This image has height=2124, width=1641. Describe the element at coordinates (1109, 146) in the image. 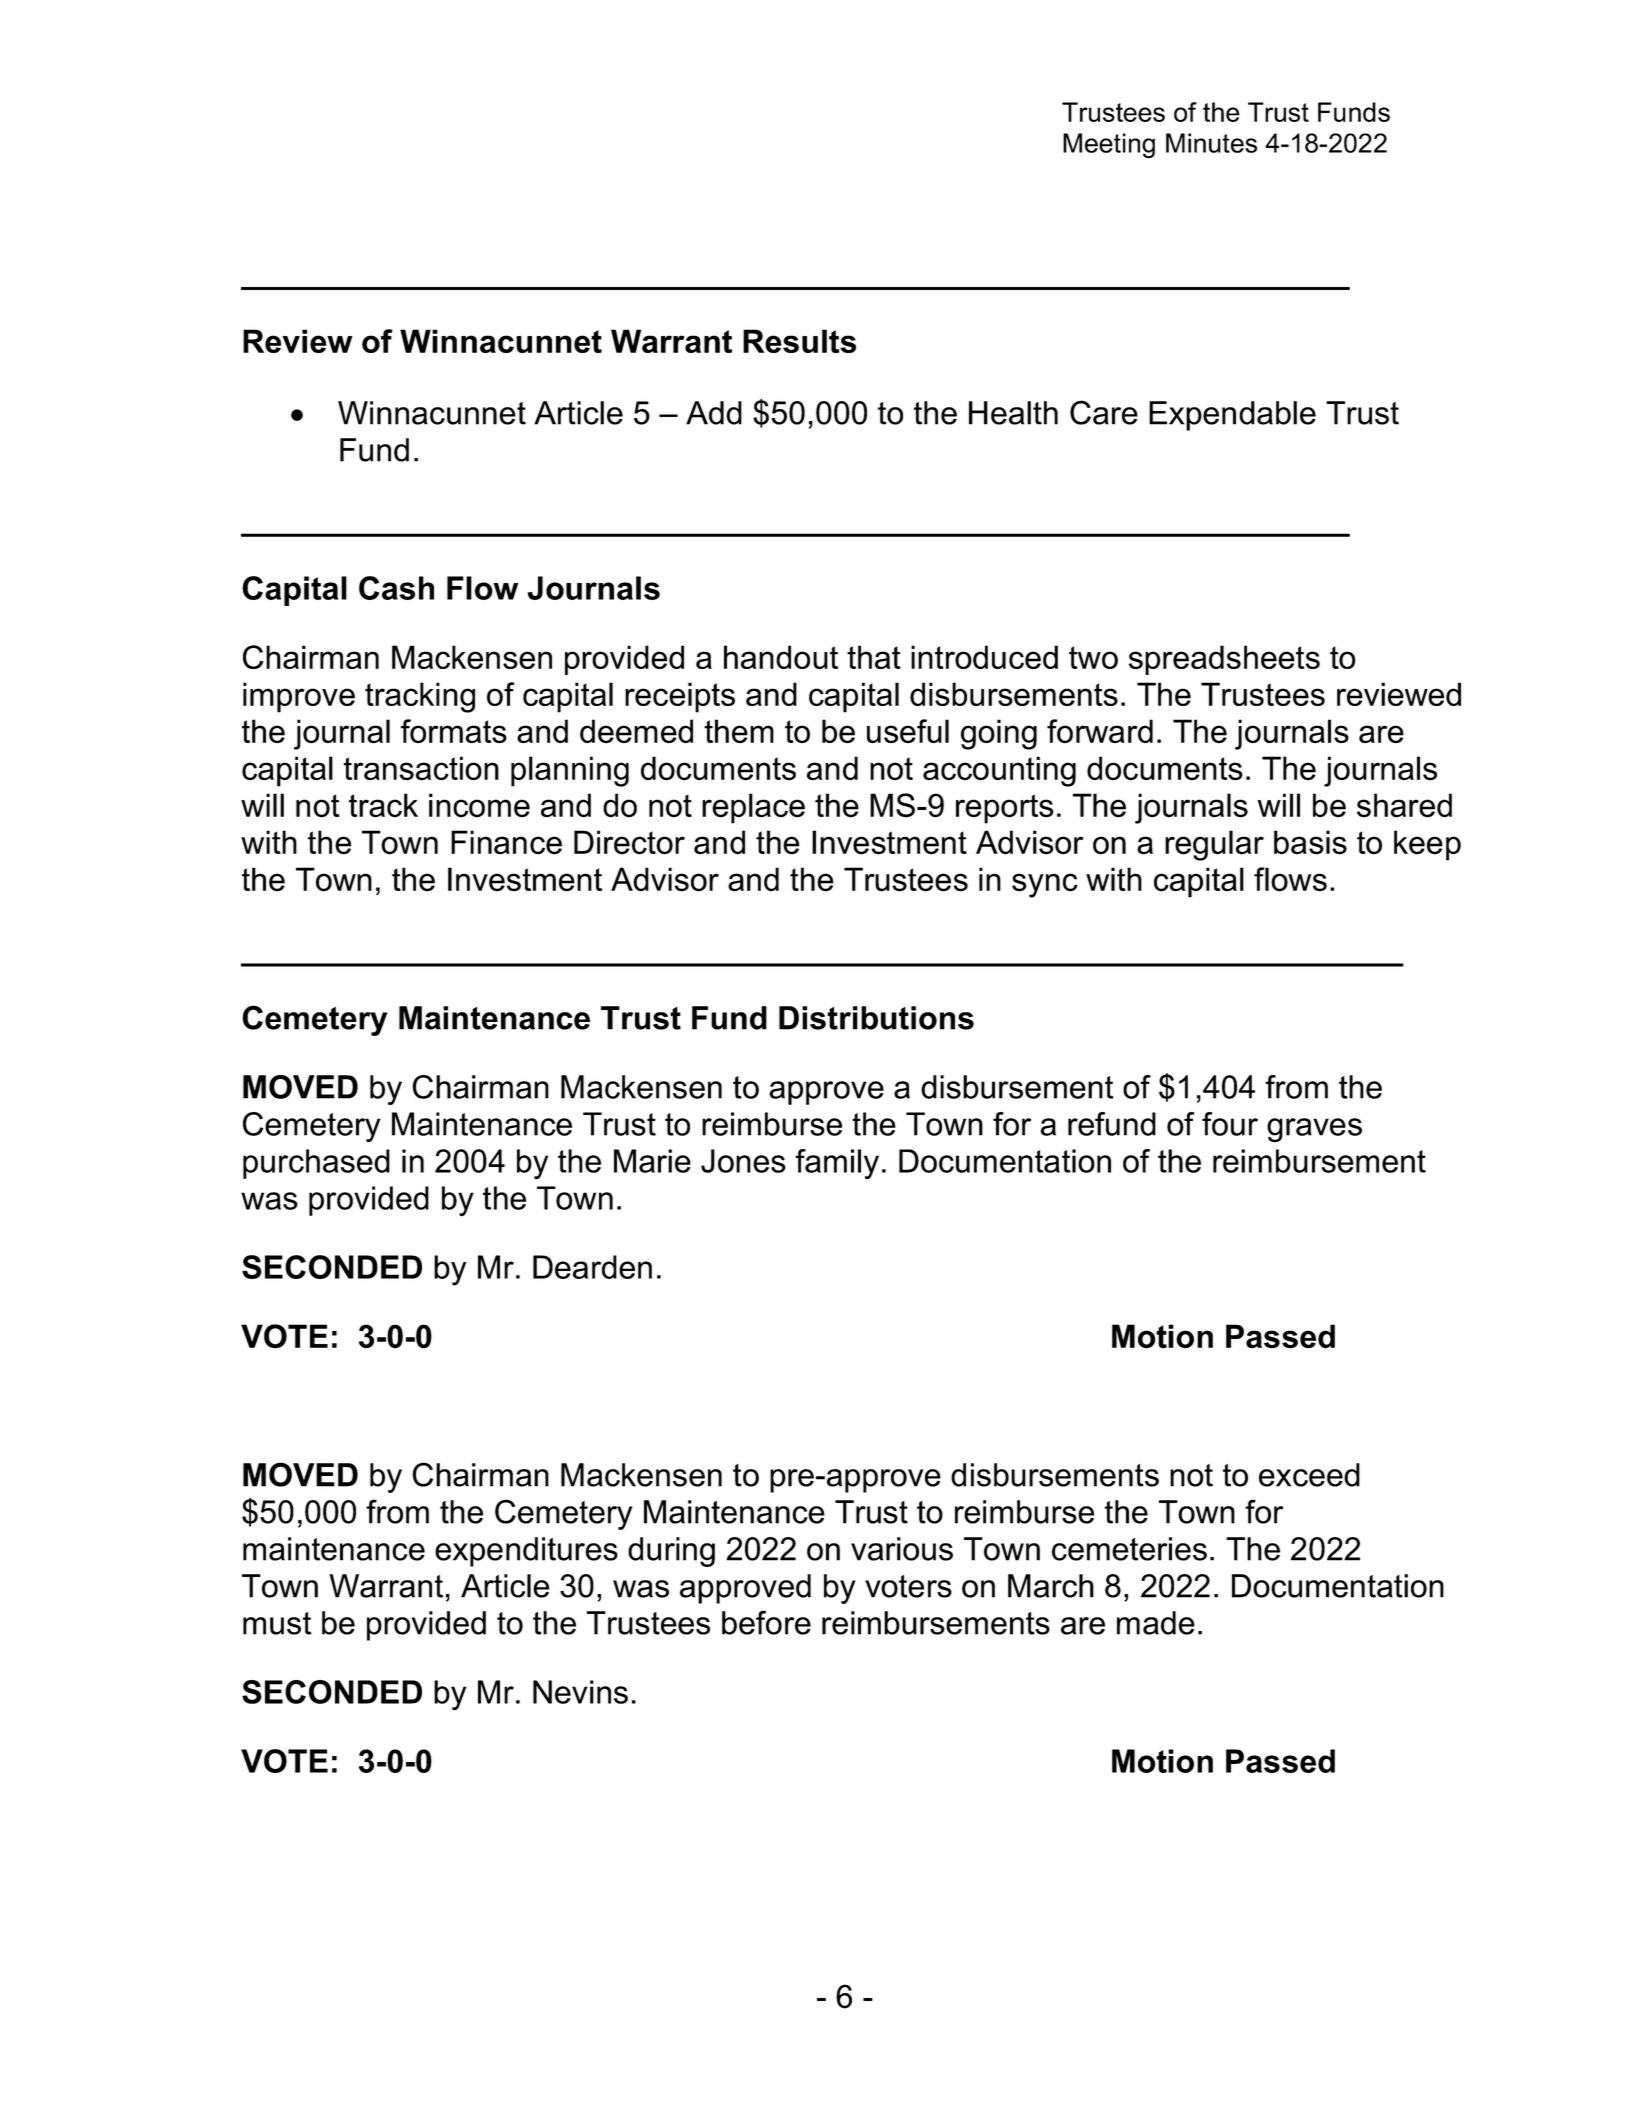

I see `Meeting` at that location.
